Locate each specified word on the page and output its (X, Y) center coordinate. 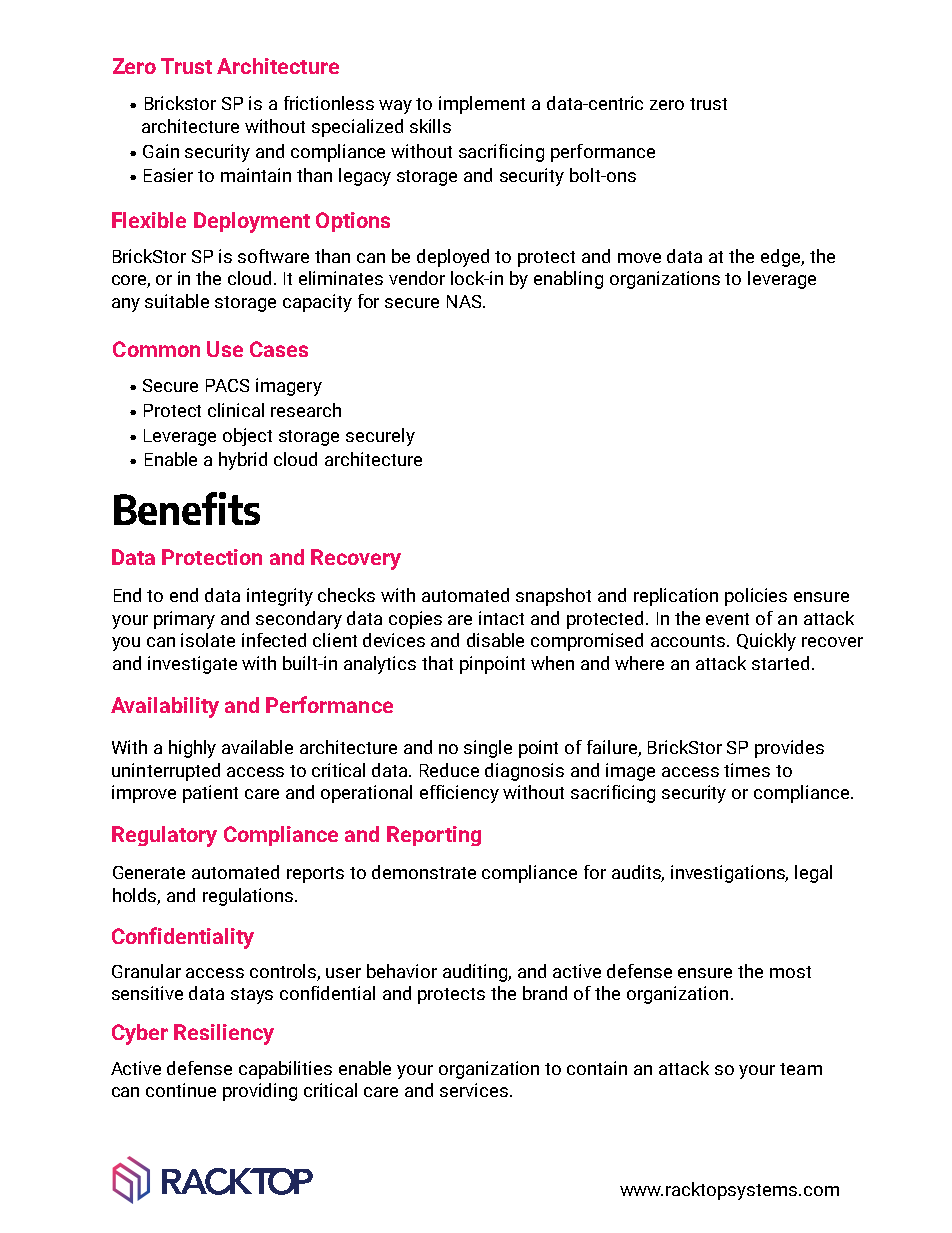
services (475, 1090)
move (639, 258)
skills (430, 126)
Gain (161, 151)
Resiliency (224, 1034)
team (801, 1069)
